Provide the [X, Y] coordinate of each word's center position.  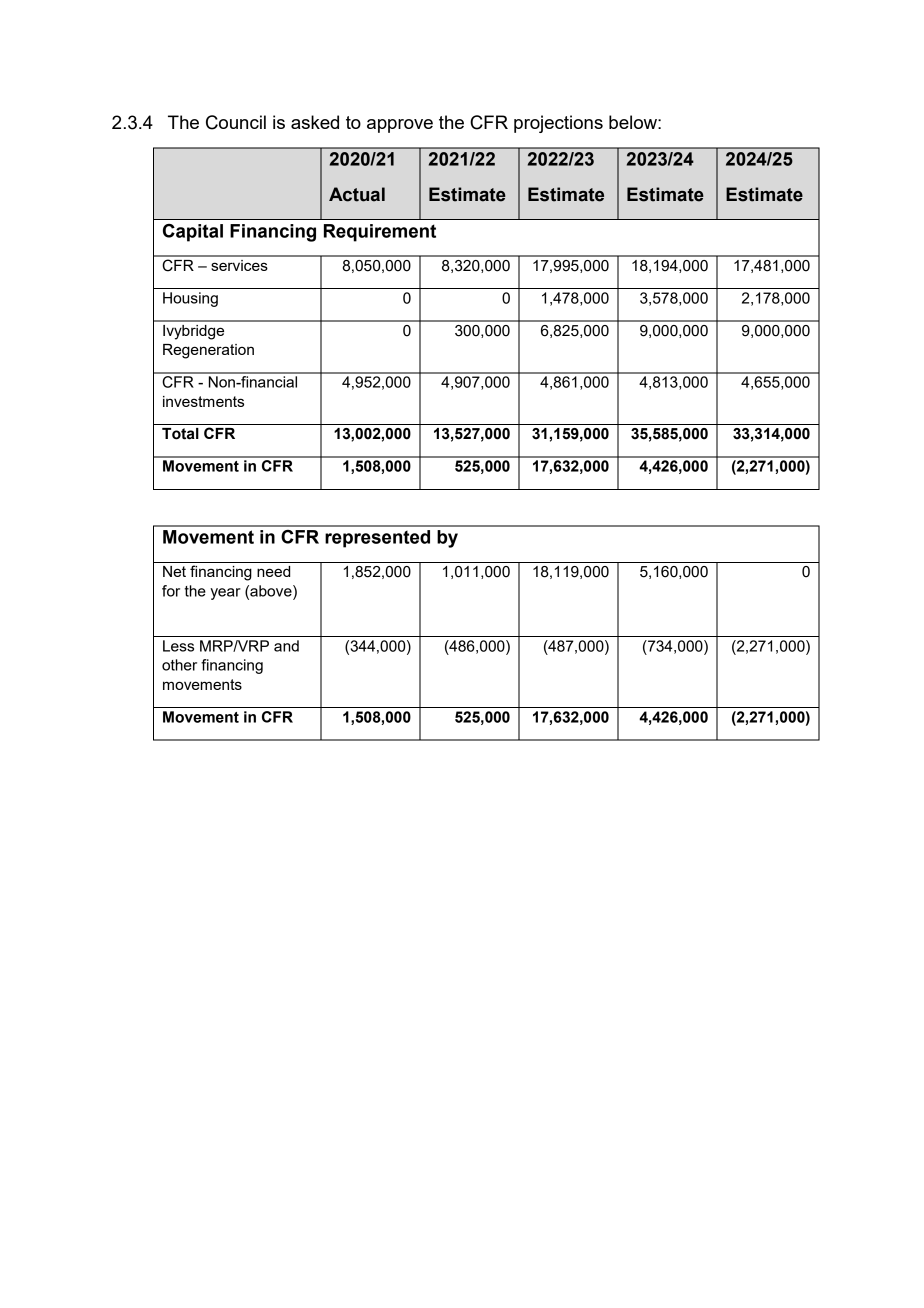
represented [377, 539]
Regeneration [208, 351]
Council [236, 122]
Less [178, 646]
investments [203, 401]
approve [400, 126]
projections [558, 124]
